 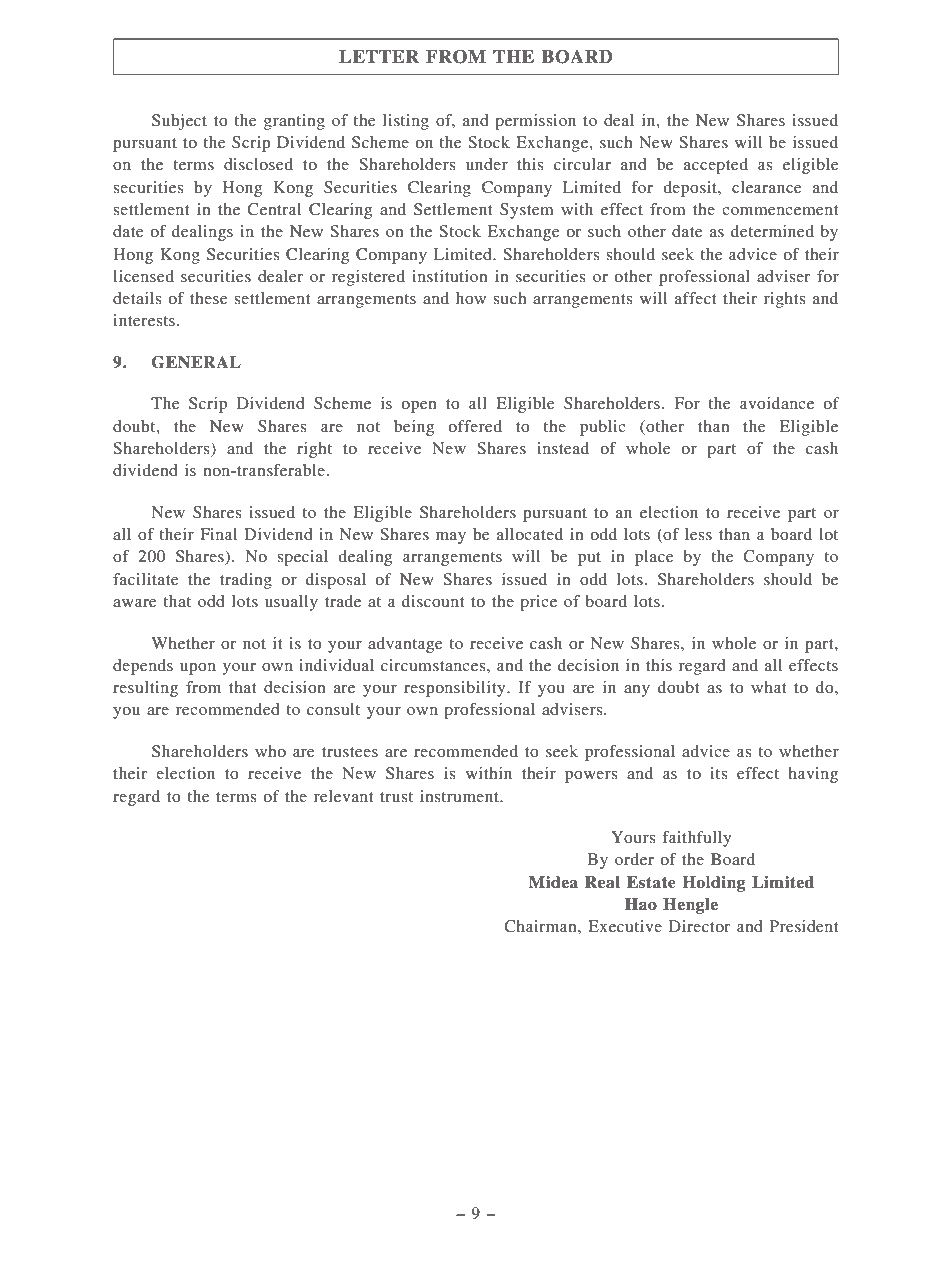 I want to click on GENERAL, so click(x=196, y=362).
